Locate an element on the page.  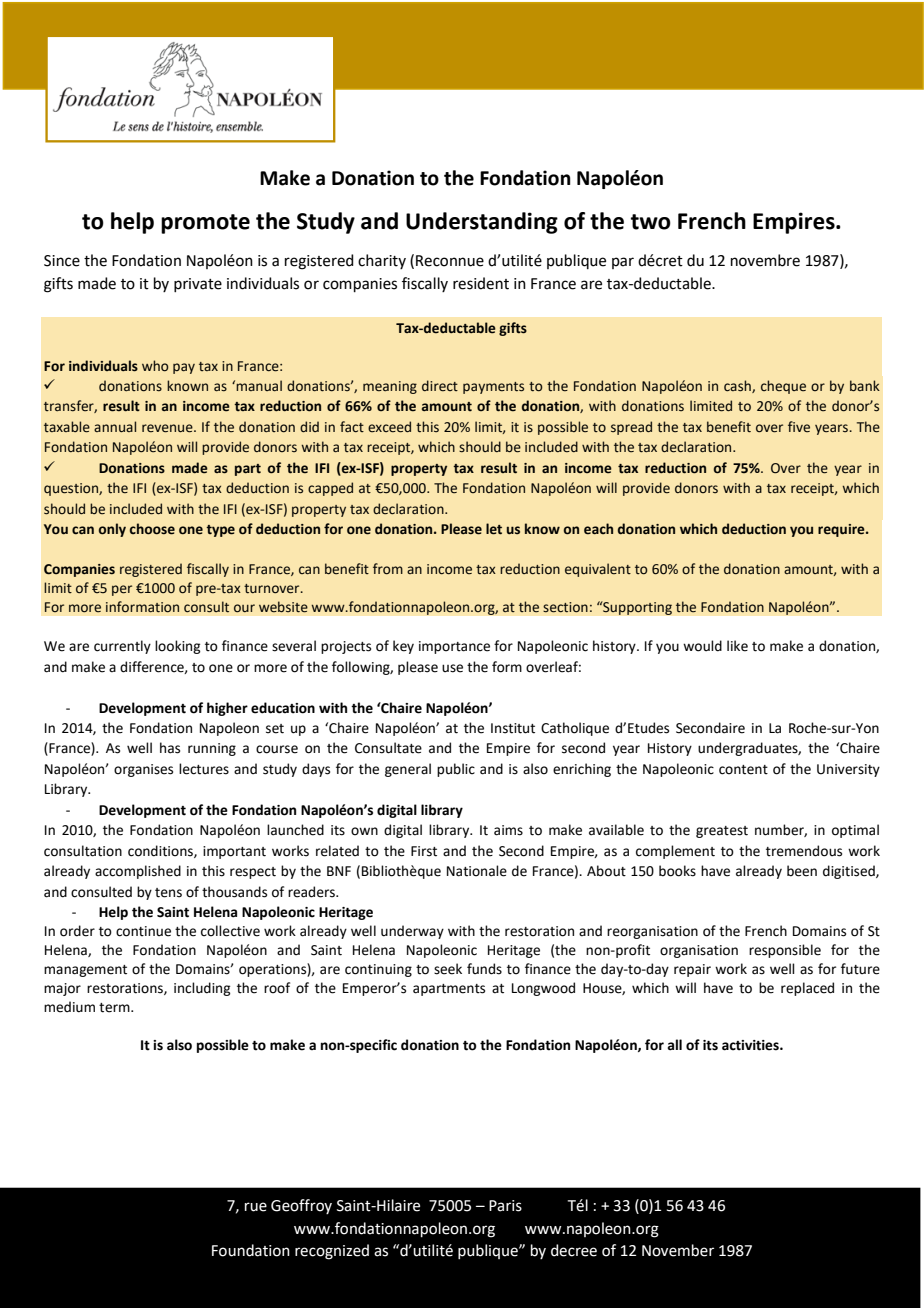
private is located at coordinates (198, 285).
